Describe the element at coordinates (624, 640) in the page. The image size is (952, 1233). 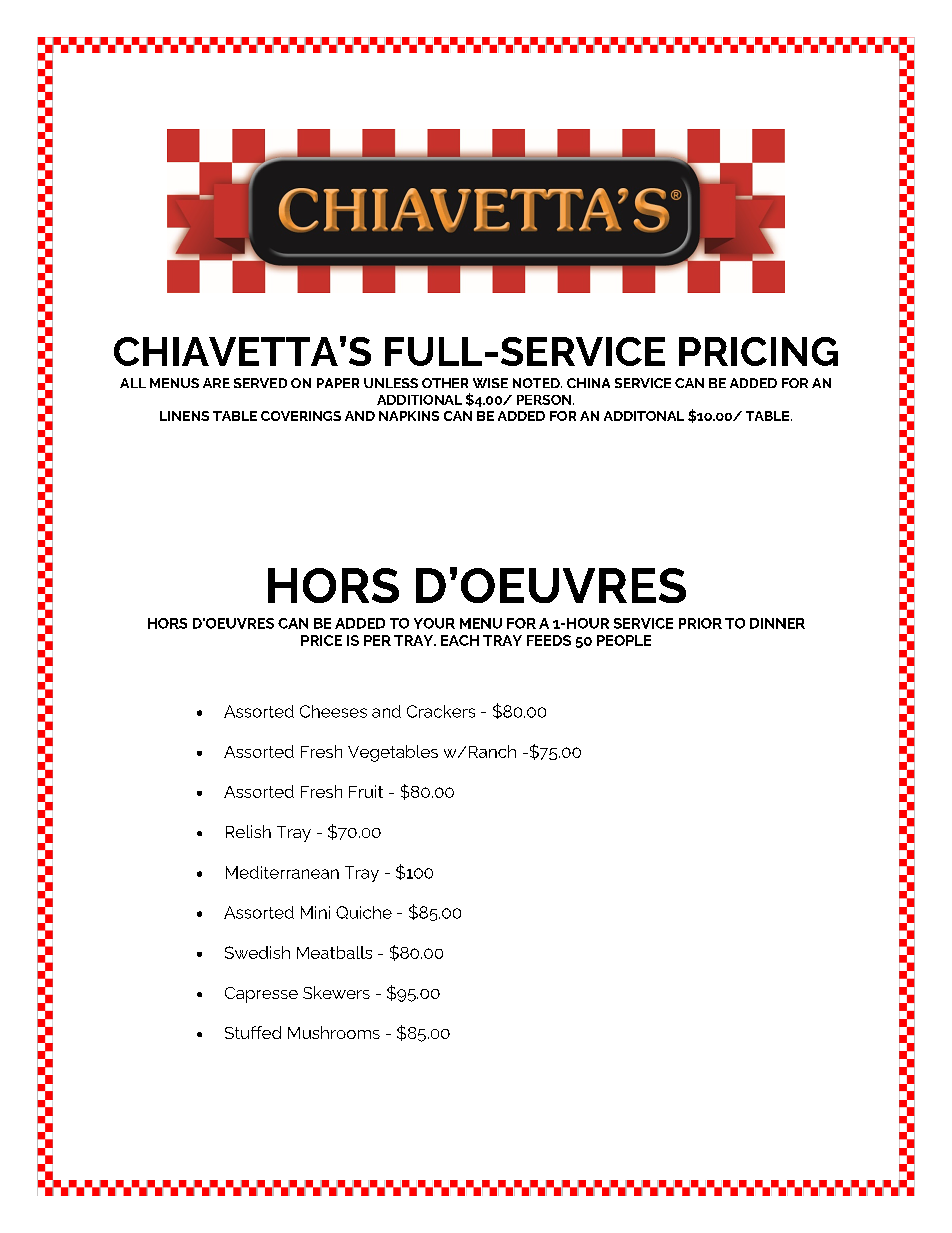
I see `PEOPLE` at that location.
